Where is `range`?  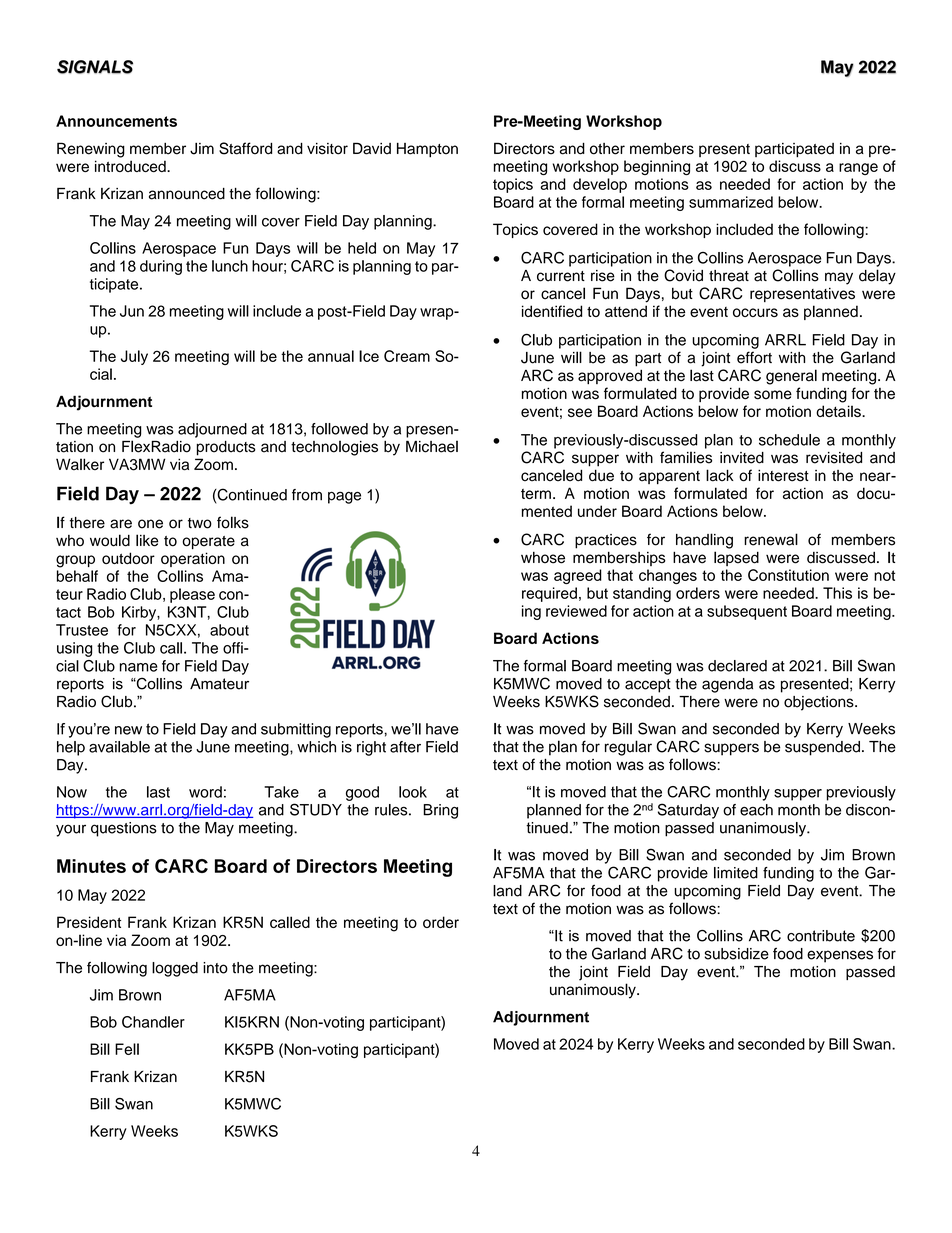 range is located at coordinates (858, 169).
